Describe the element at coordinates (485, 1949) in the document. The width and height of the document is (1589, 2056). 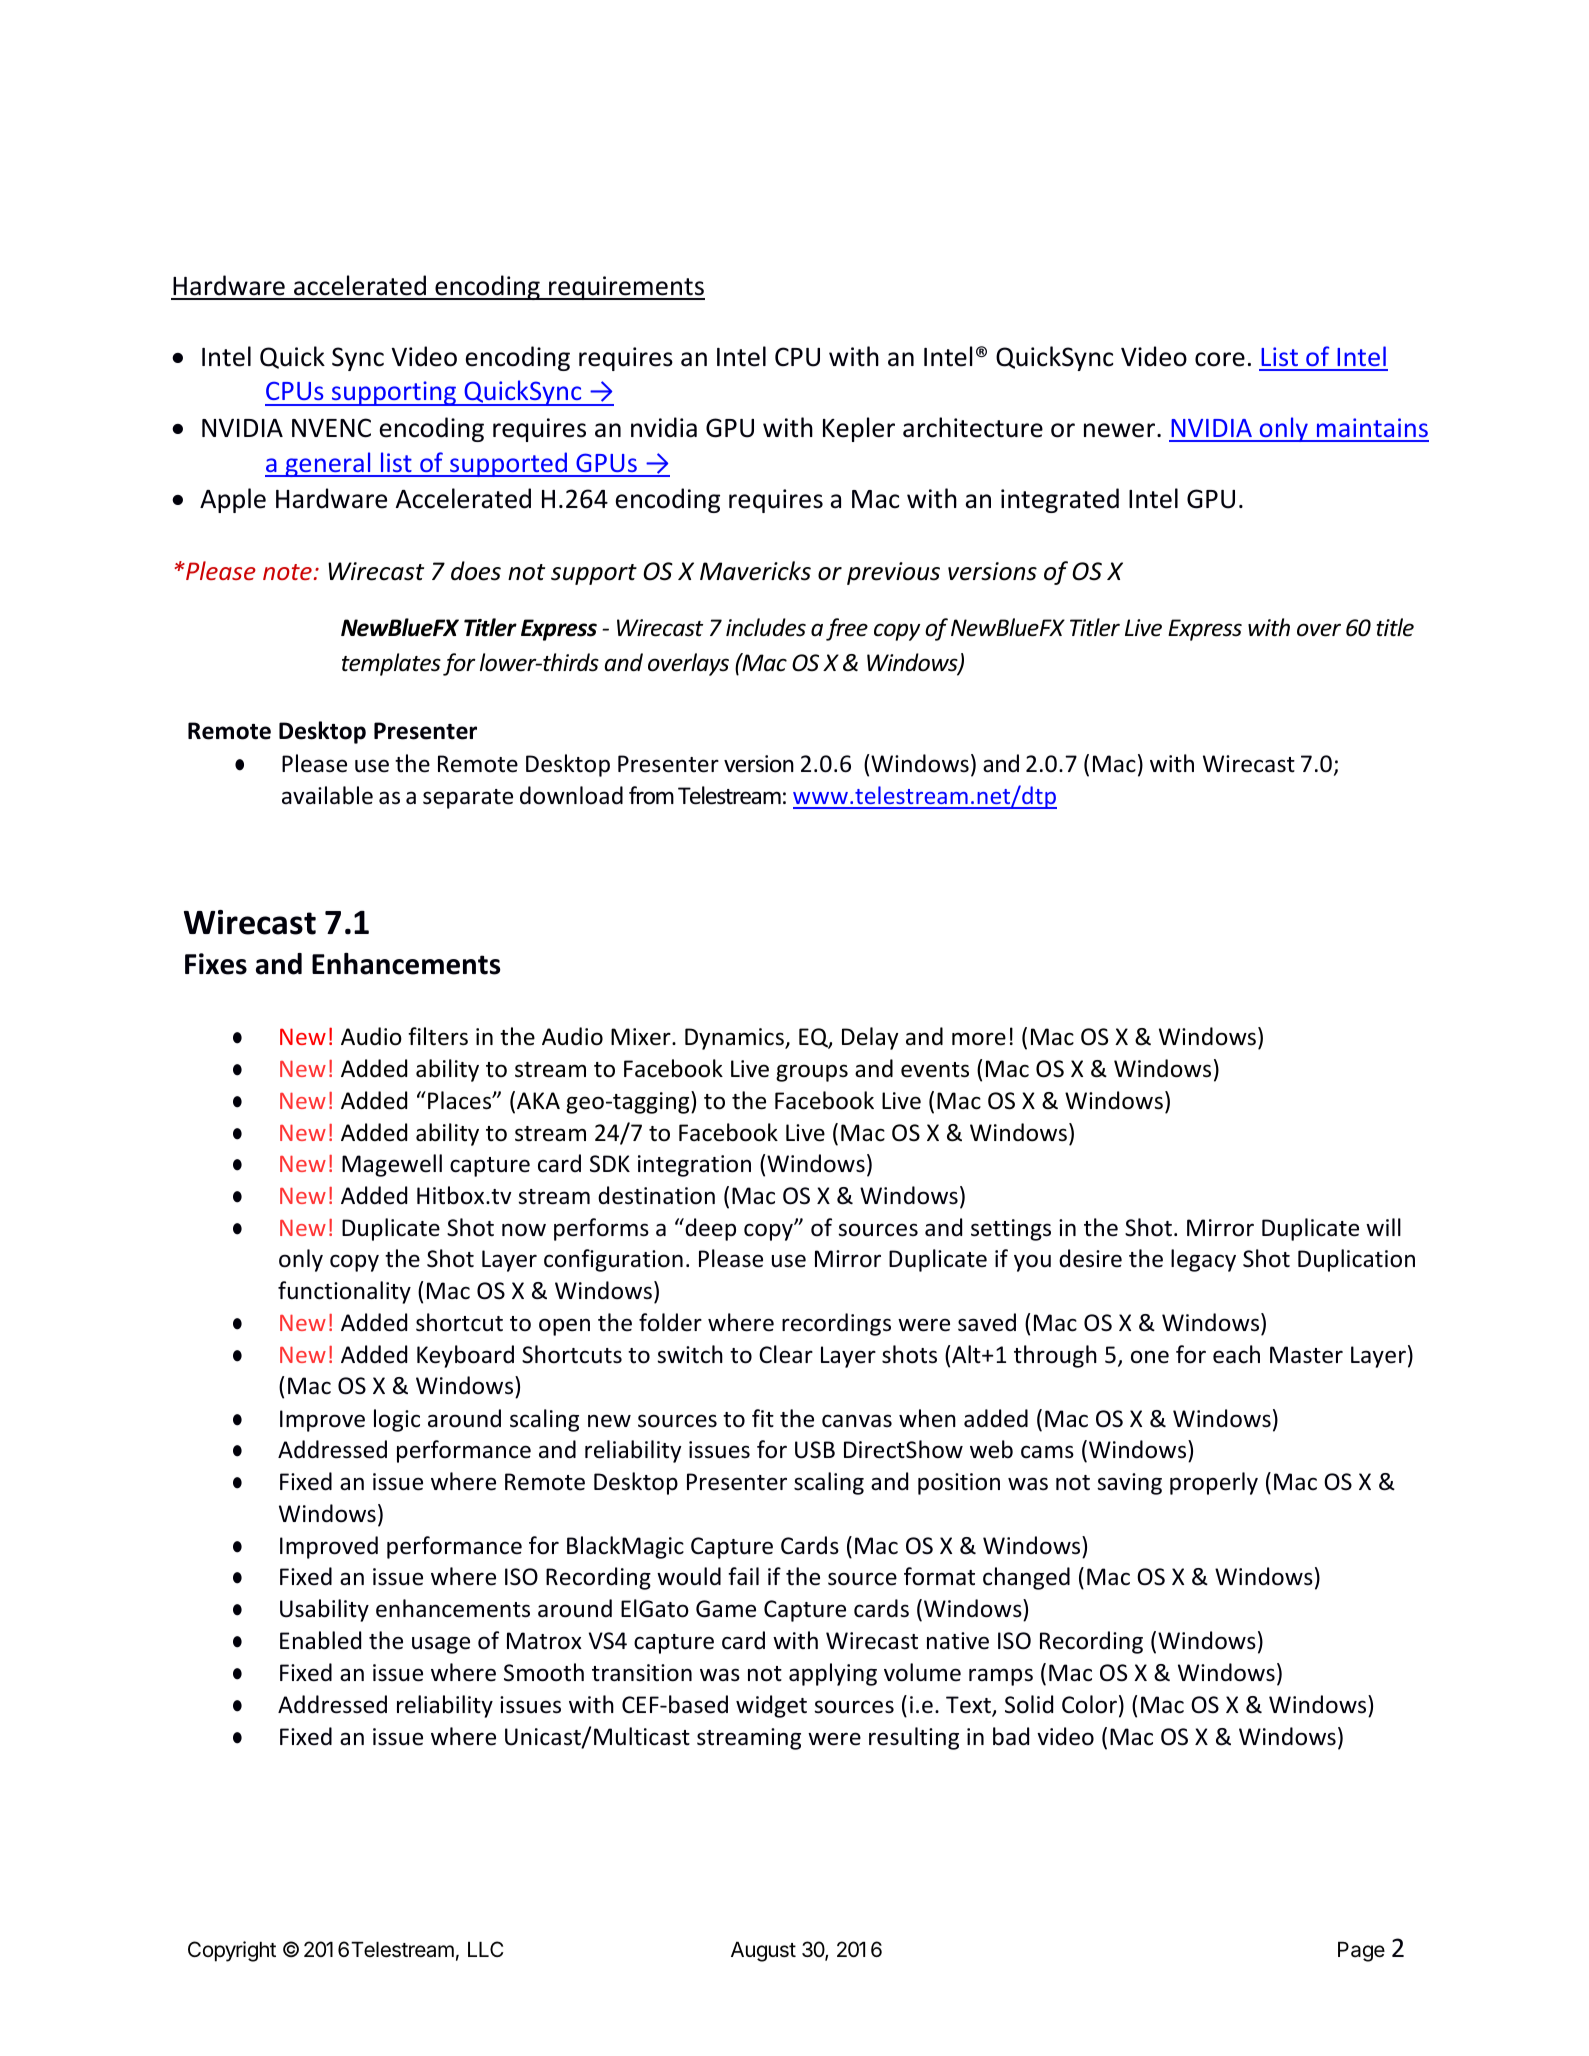
I see `LLC` at that location.
